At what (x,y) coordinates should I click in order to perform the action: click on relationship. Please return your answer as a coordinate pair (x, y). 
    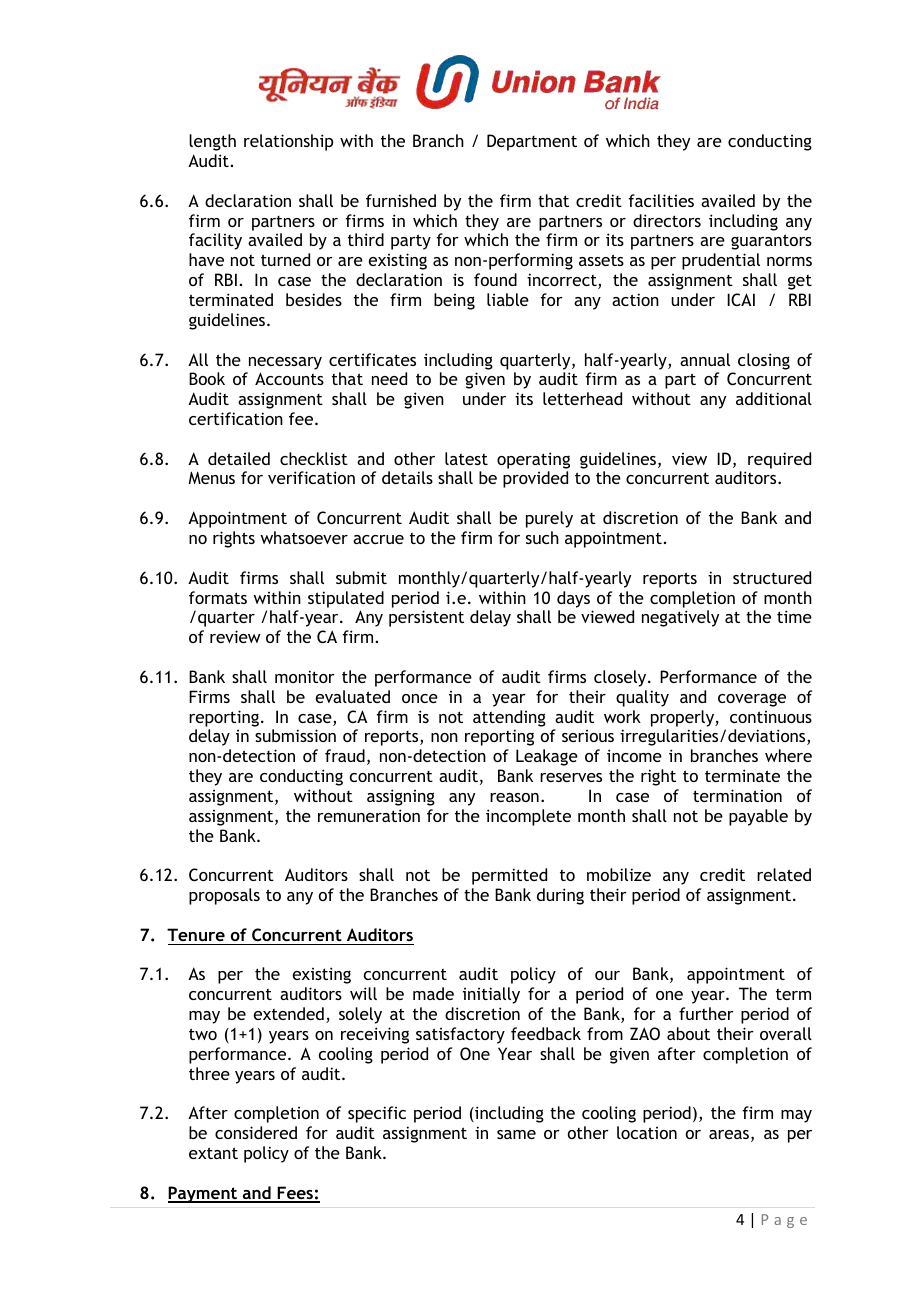
    Looking at the image, I should click on (288, 142).
